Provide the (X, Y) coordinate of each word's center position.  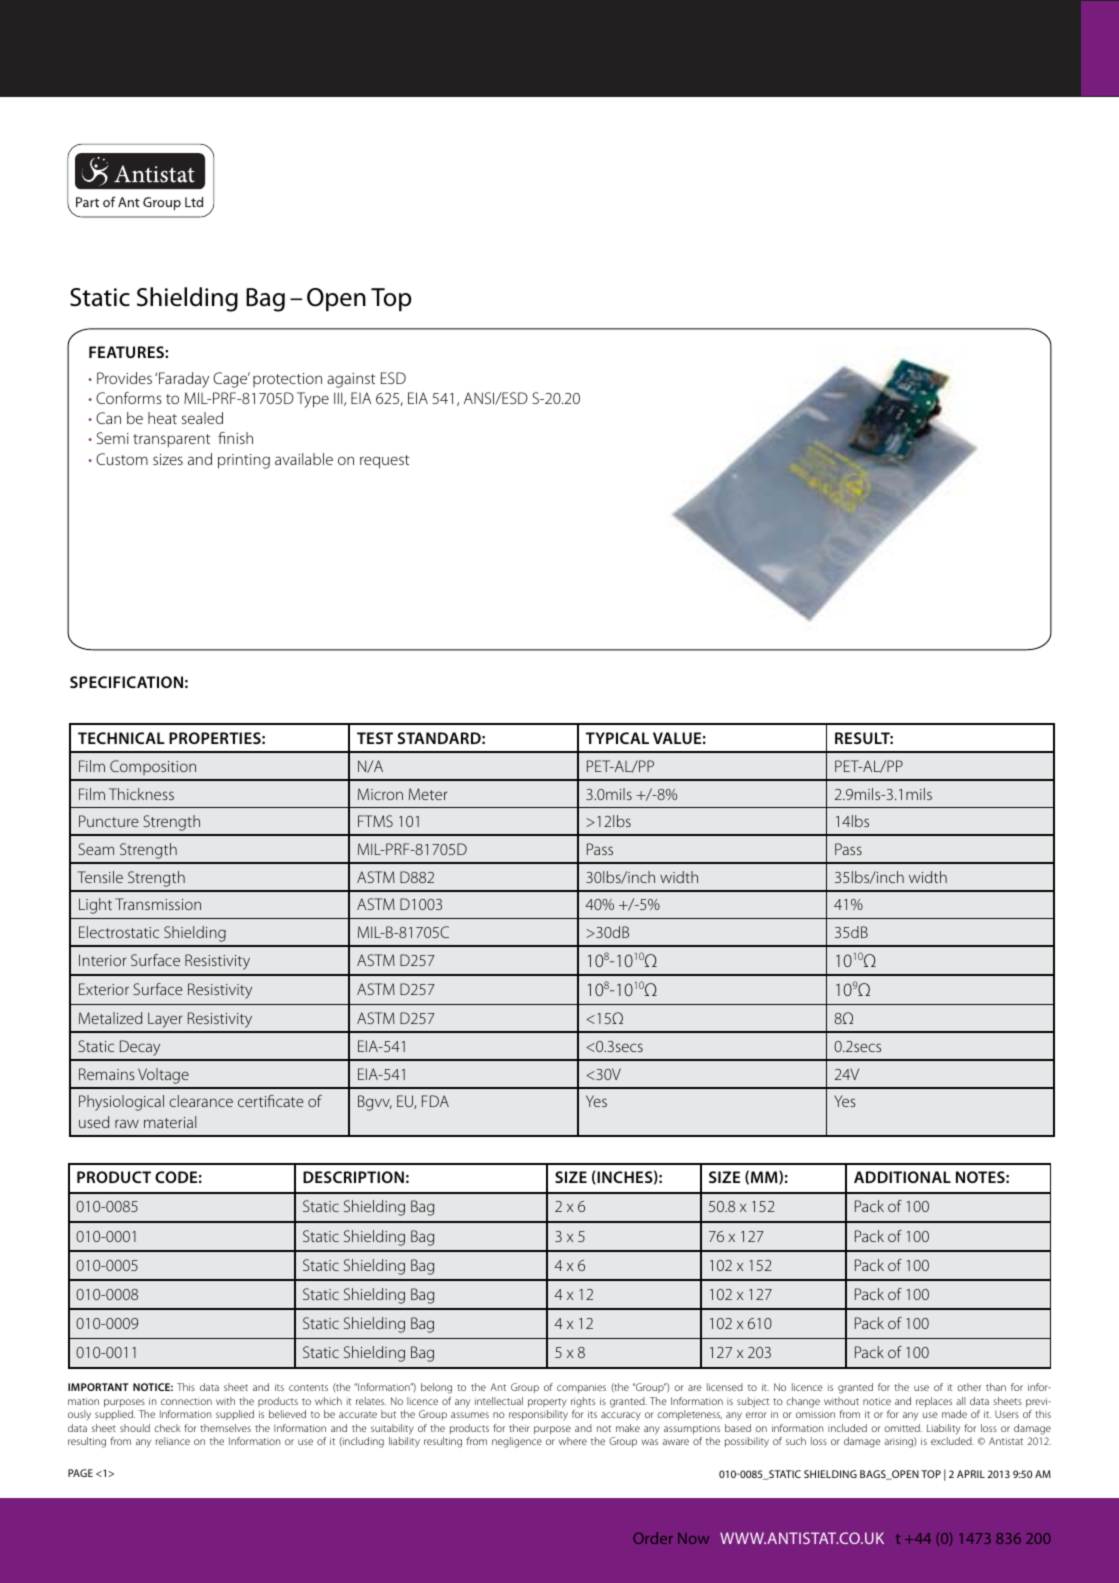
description (353, 1177)
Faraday (184, 380)
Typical (617, 738)
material (170, 1122)
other (969, 1387)
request (384, 462)
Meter (428, 794)
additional (902, 1177)
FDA (435, 1101)
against (351, 380)
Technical (121, 738)
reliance (173, 1441)
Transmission (158, 904)
